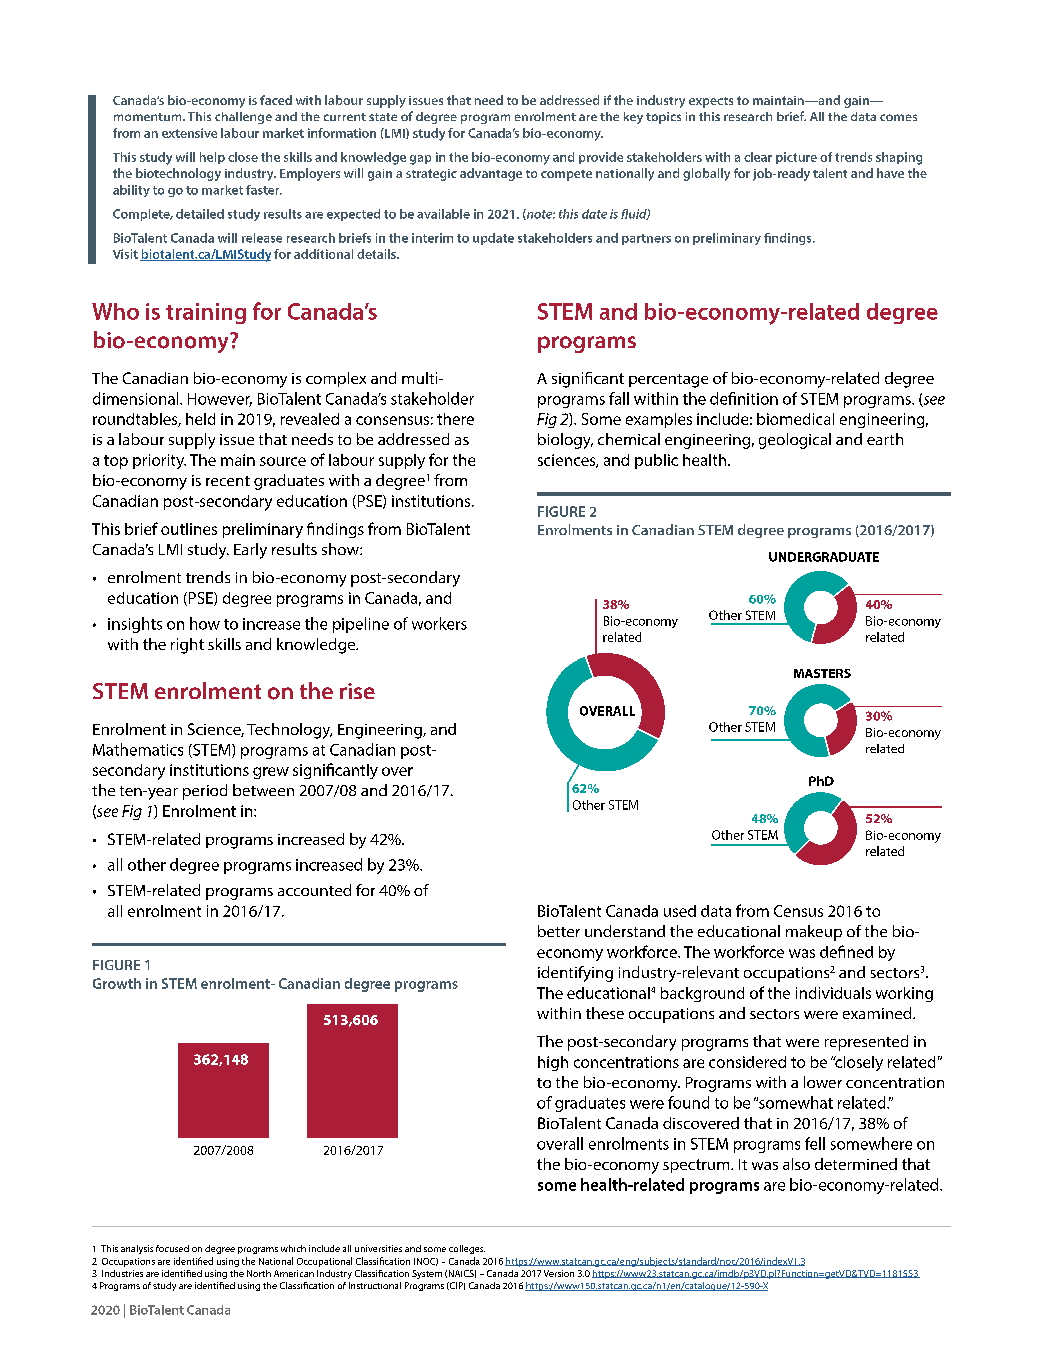 The width and height of the screenshot is (1043, 1350). I want to click on colleges, so click(467, 1249).
